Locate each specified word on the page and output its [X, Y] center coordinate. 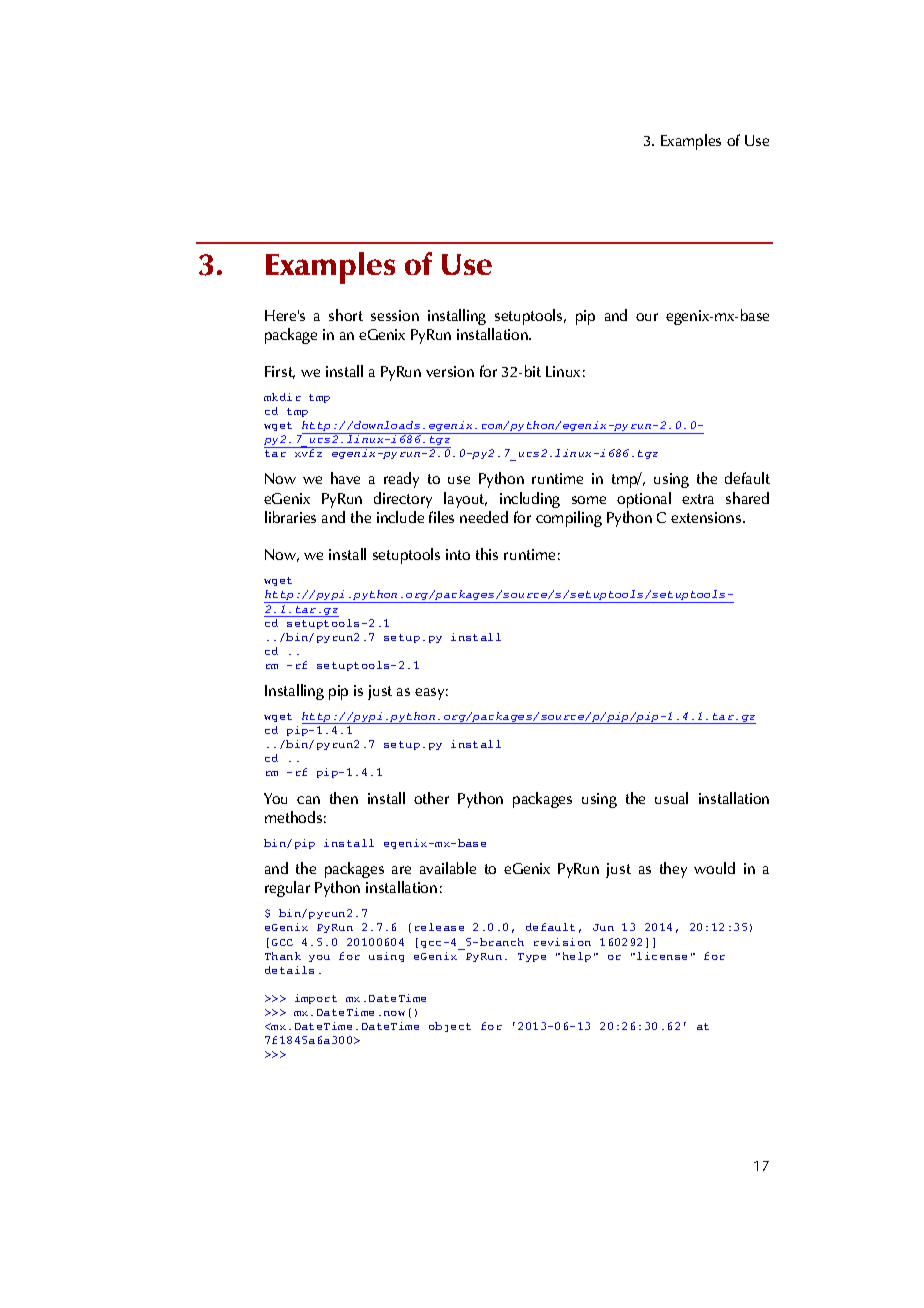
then [344, 798]
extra [698, 499]
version [450, 371]
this [487, 554]
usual [671, 798]
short [346, 315]
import [316, 999]
